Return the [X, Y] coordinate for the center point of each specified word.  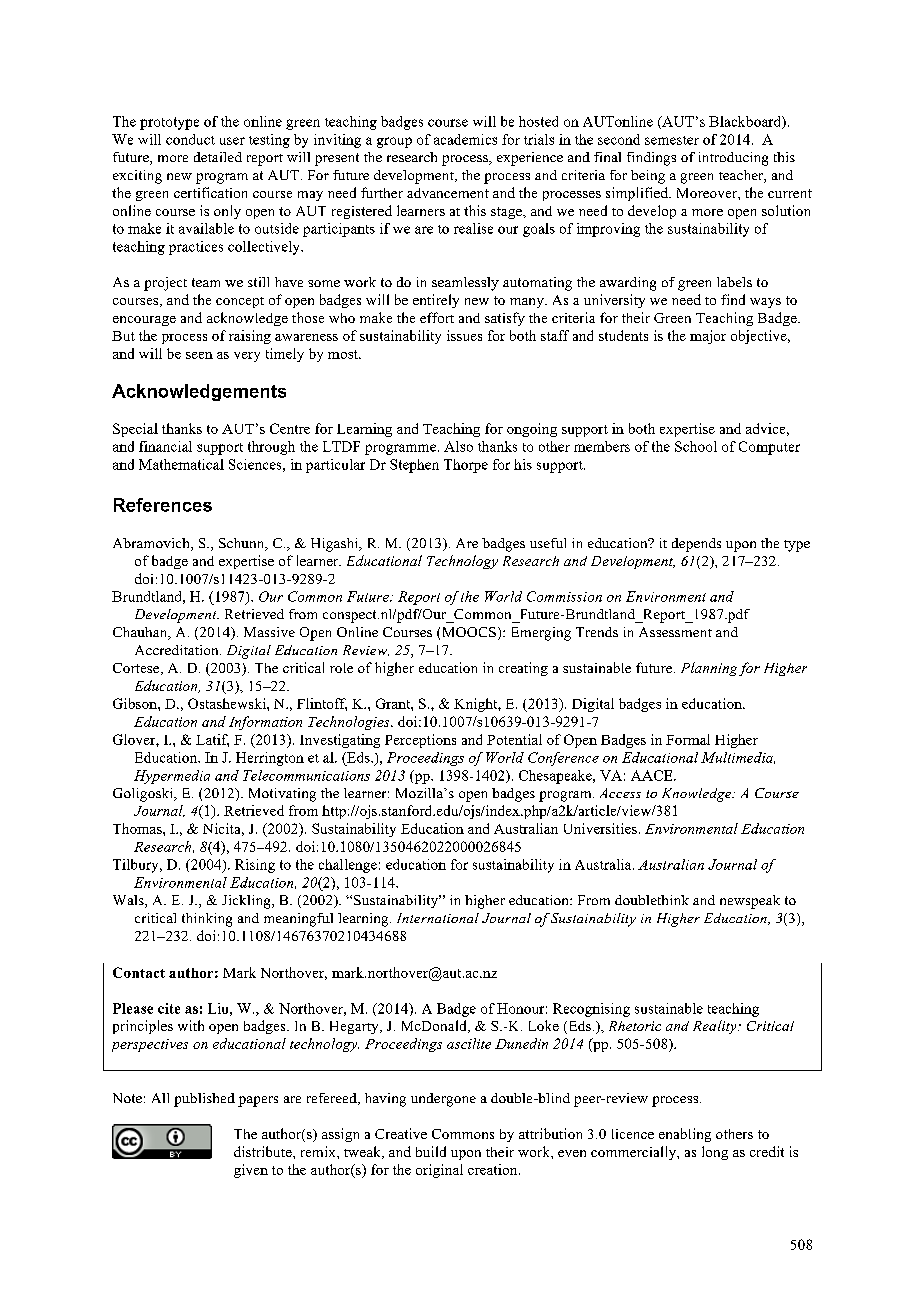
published [204, 1100]
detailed [218, 157]
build [431, 1151]
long [715, 1153]
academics [465, 139]
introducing [733, 159]
